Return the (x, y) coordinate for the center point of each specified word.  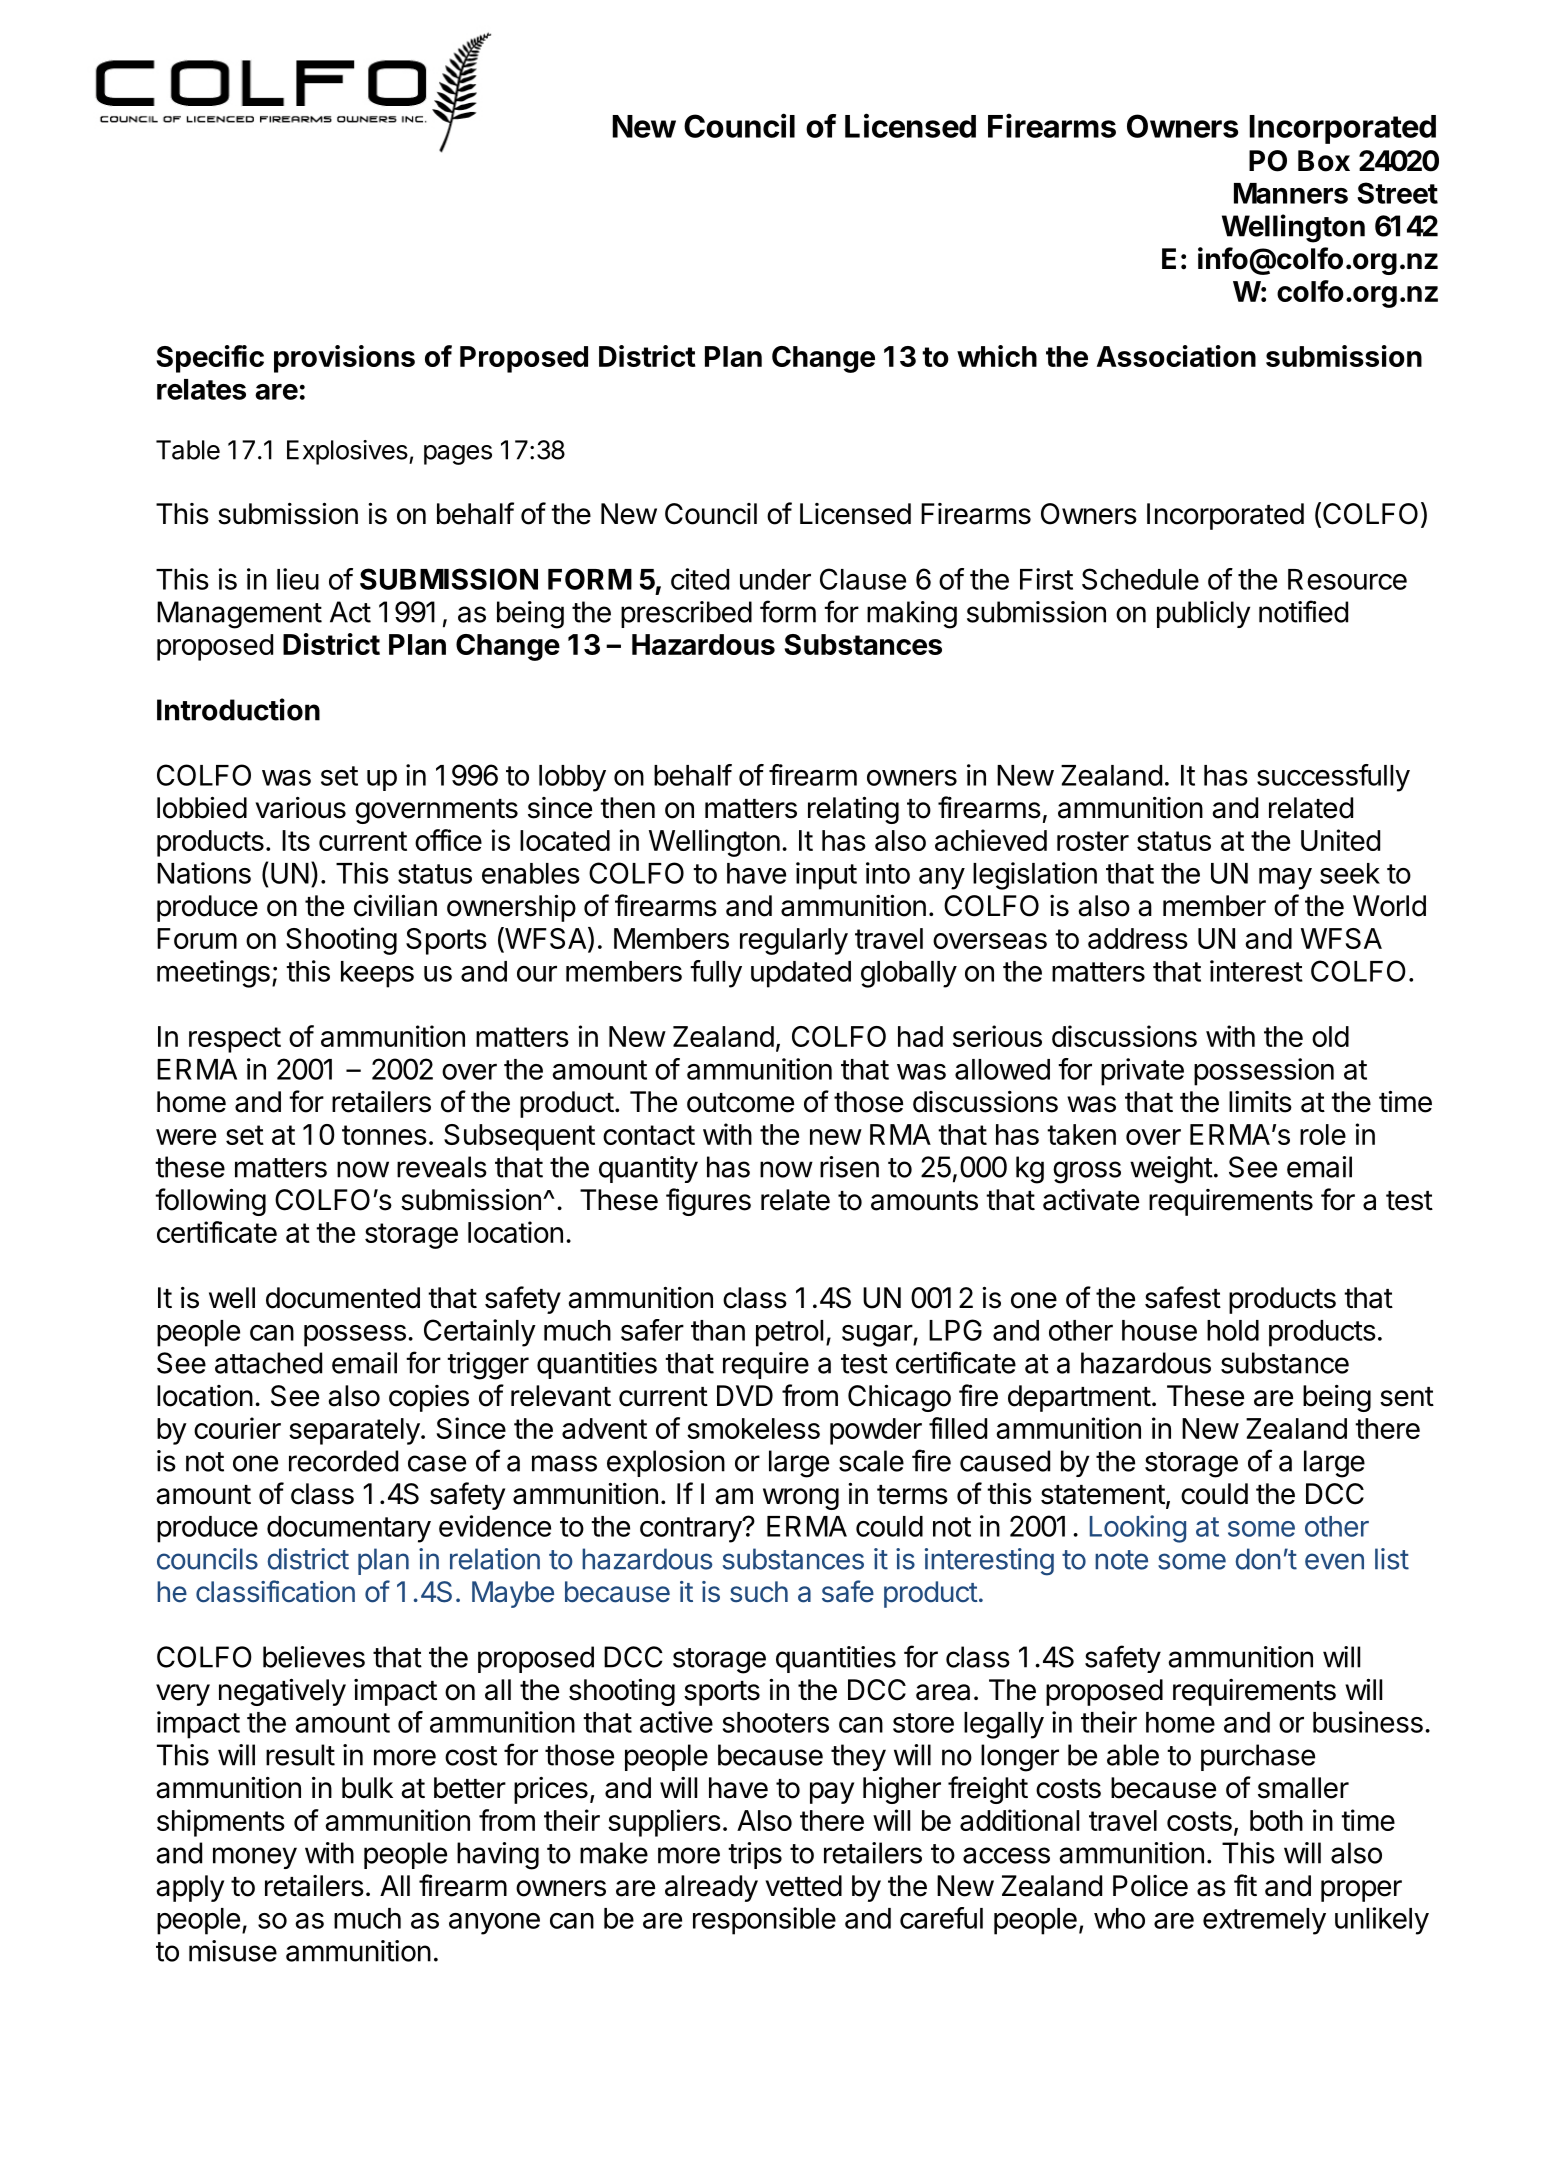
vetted (803, 1886)
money (255, 1858)
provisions (344, 359)
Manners (1291, 193)
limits (1260, 1102)
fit (1245, 1885)
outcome (740, 1103)
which (997, 356)
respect (235, 1040)
